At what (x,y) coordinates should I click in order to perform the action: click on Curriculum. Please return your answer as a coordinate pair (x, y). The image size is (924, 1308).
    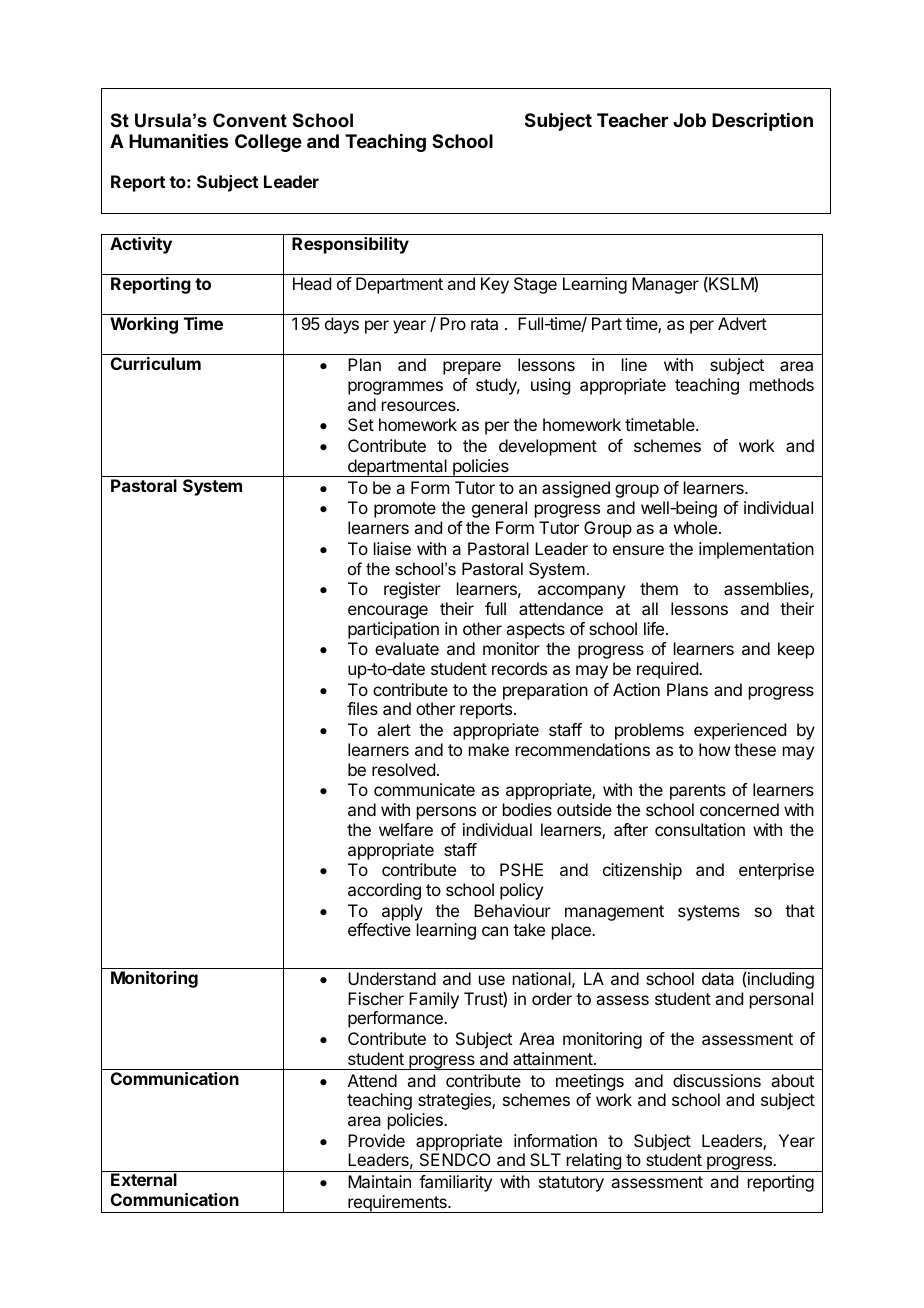
    Looking at the image, I should click on (156, 363).
